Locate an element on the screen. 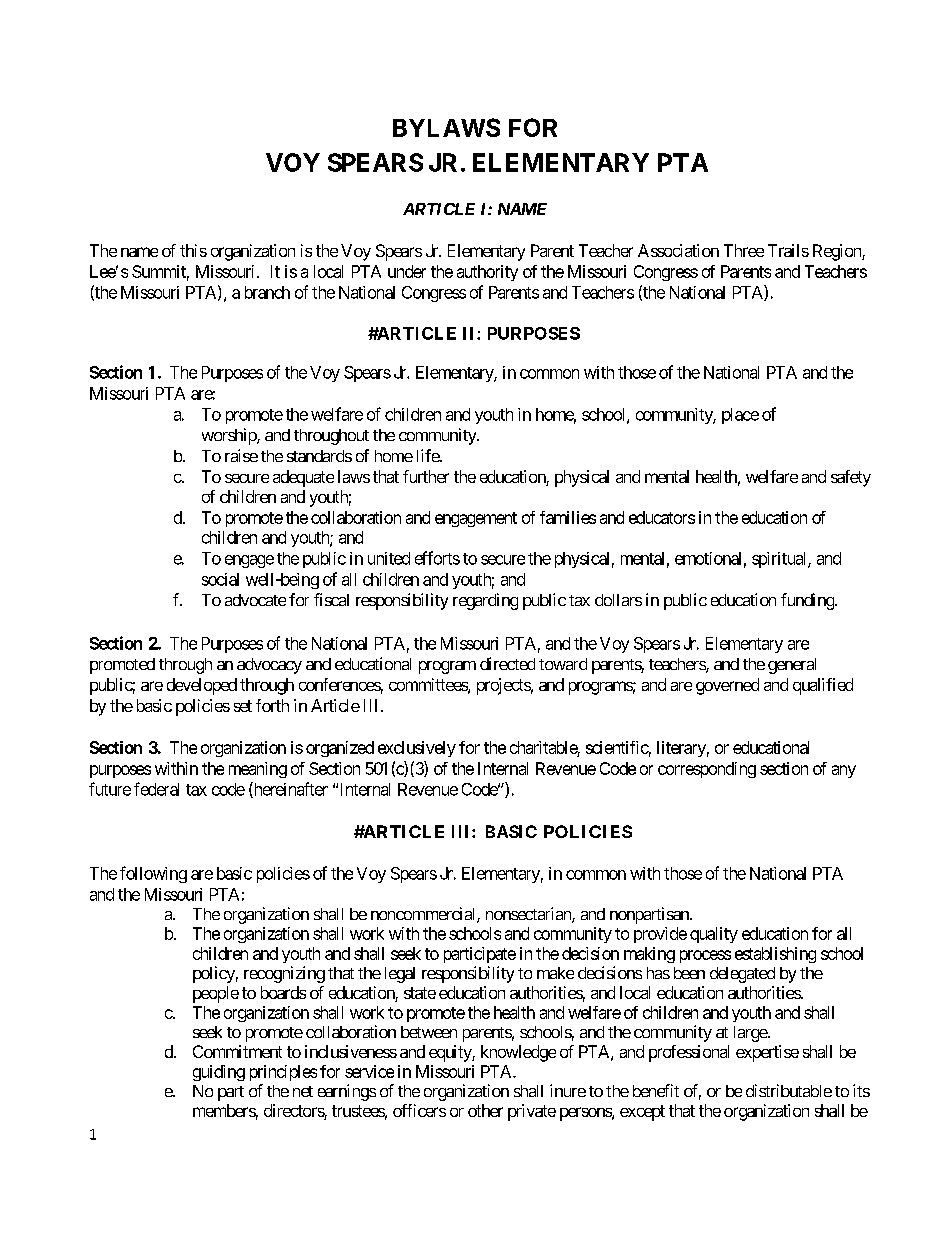 This screenshot has width=952, height=1233. directed is located at coordinates (507, 663).
